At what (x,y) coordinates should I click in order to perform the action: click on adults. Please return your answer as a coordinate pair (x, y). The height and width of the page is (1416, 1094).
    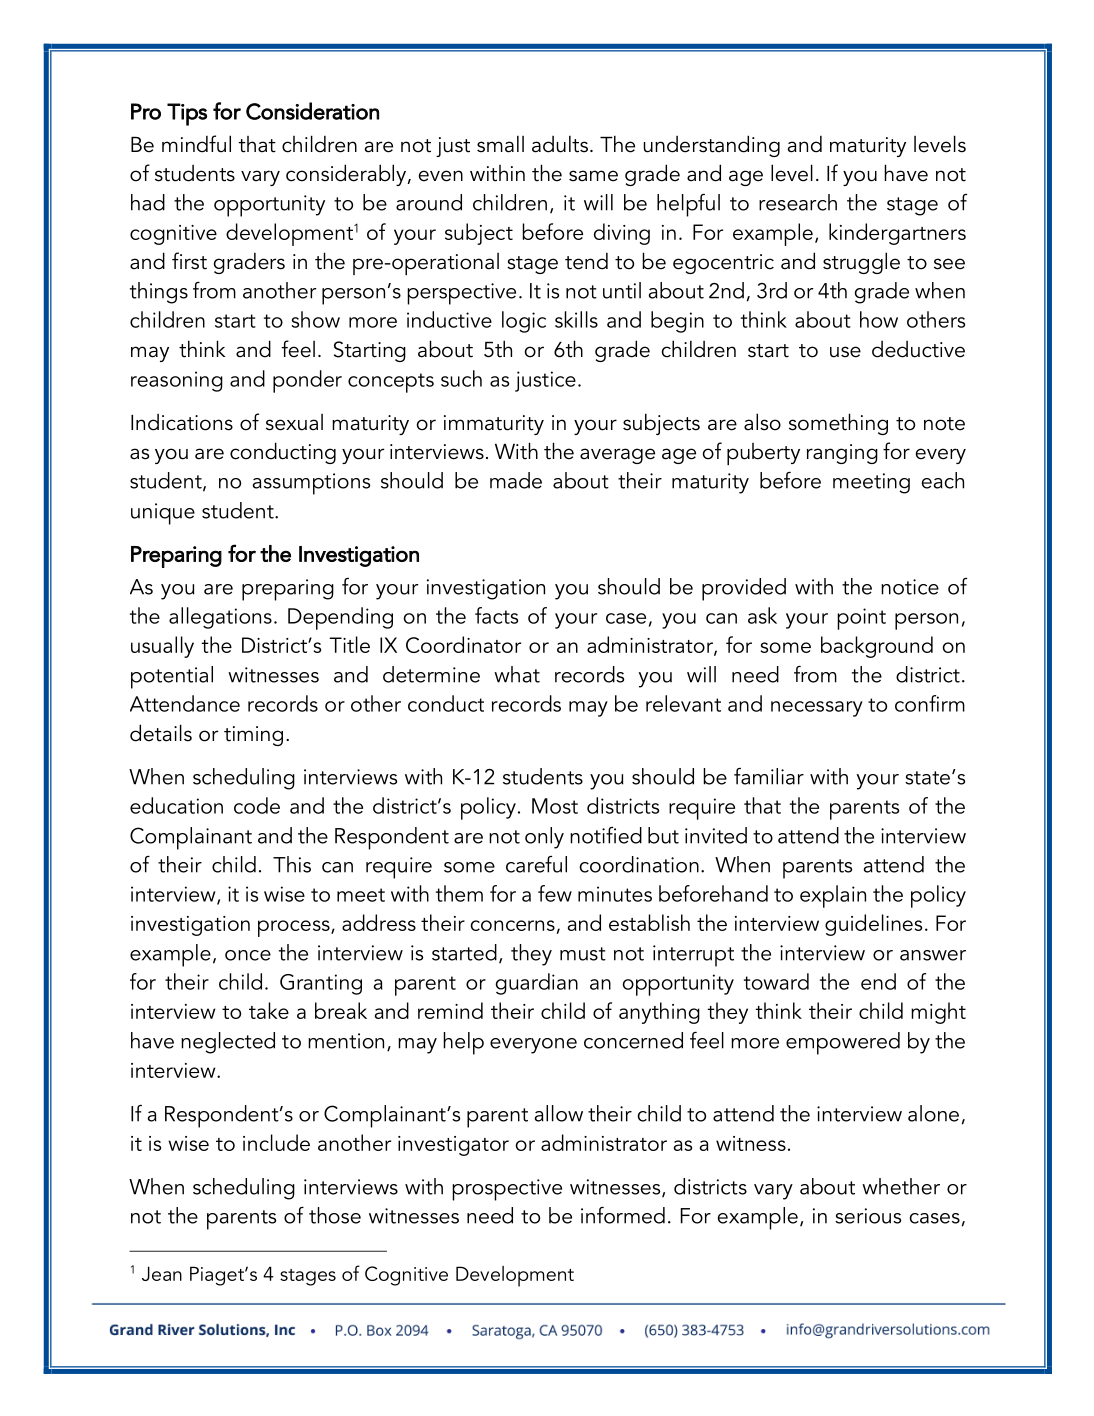
    Looking at the image, I should click on (561, 144).
